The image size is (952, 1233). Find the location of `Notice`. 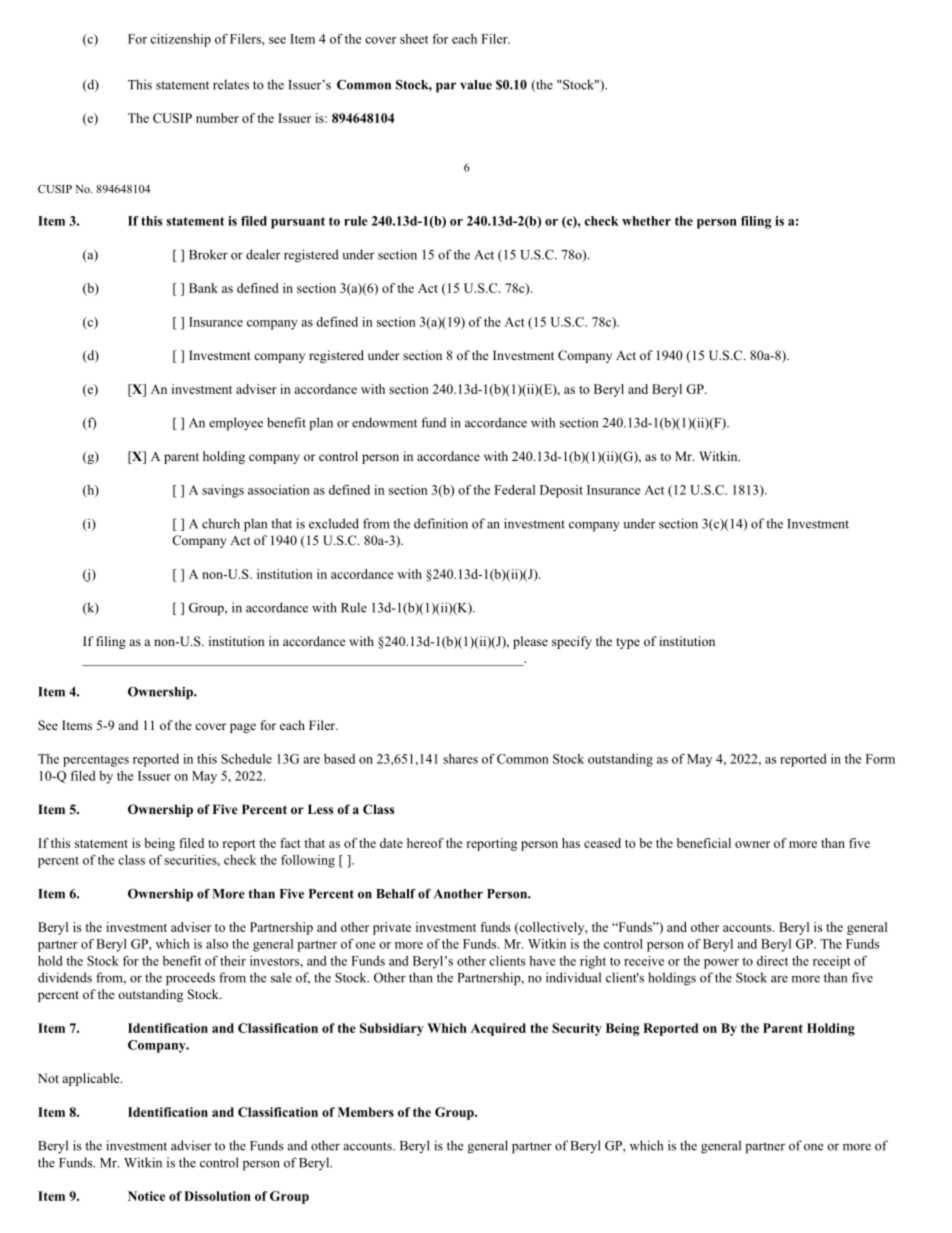

Notice is located at coordinates (146, 1196).
